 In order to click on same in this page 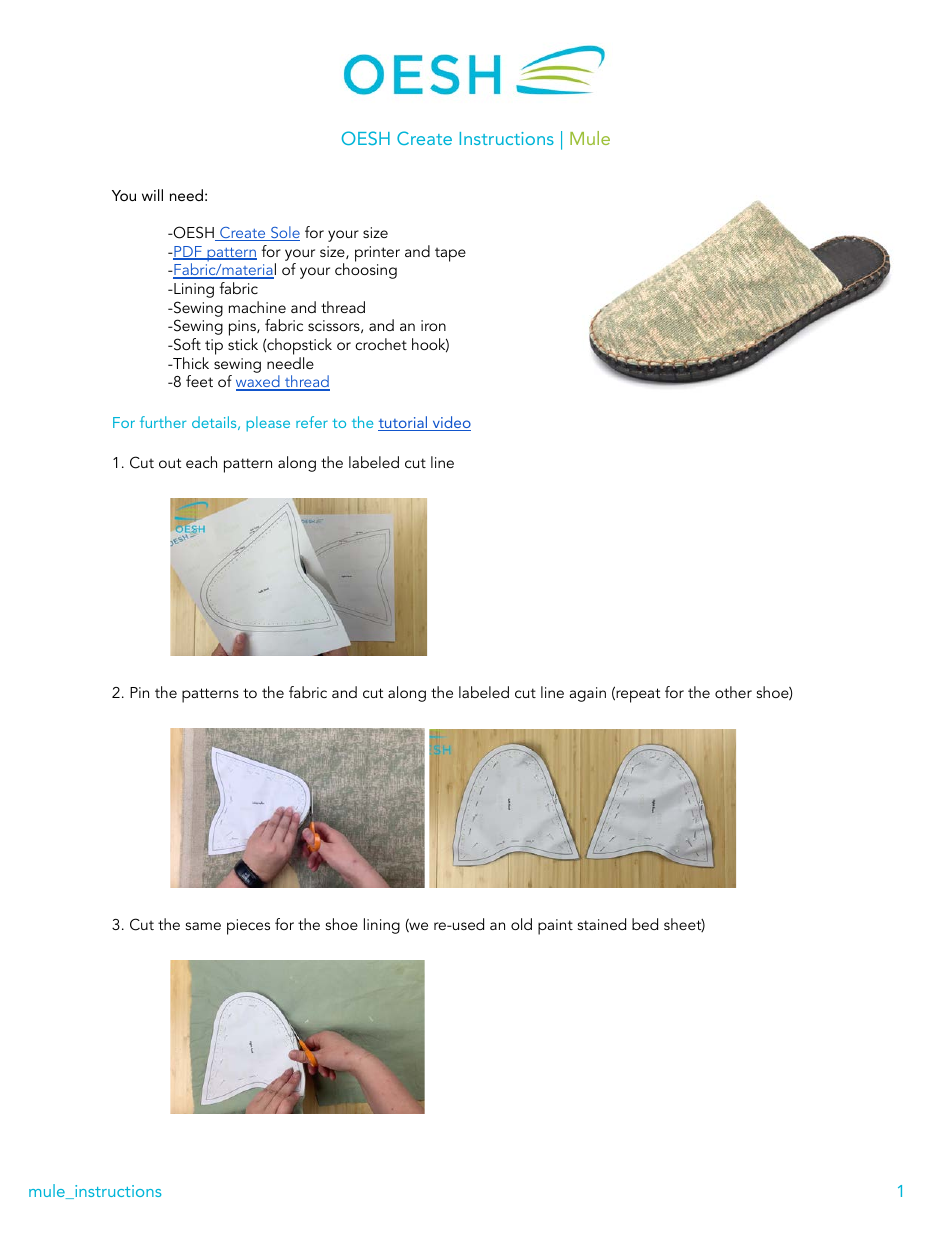, I will do `click(203, 926)`.
